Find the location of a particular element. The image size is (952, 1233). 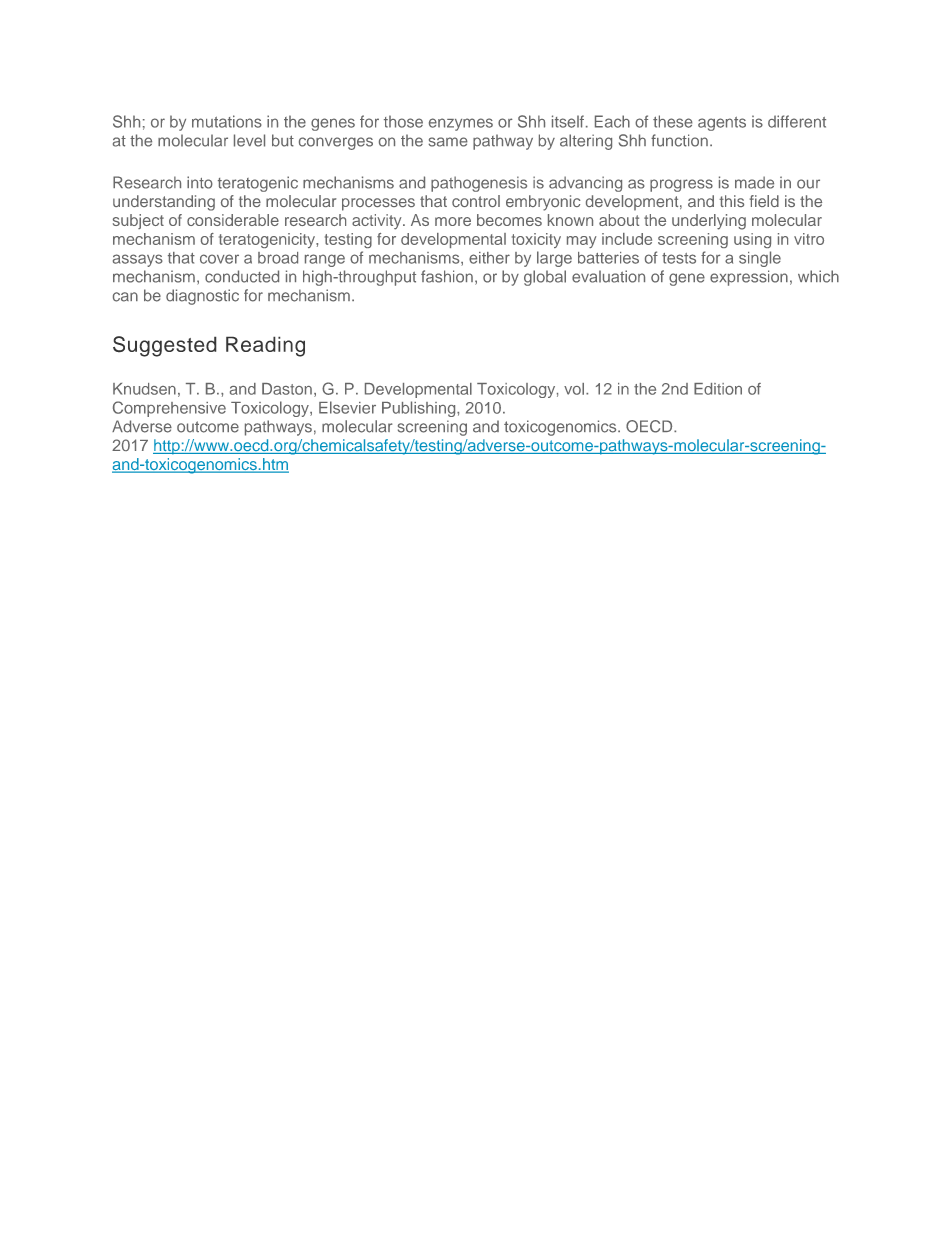

mutations is located at coordinates (227, 121).
